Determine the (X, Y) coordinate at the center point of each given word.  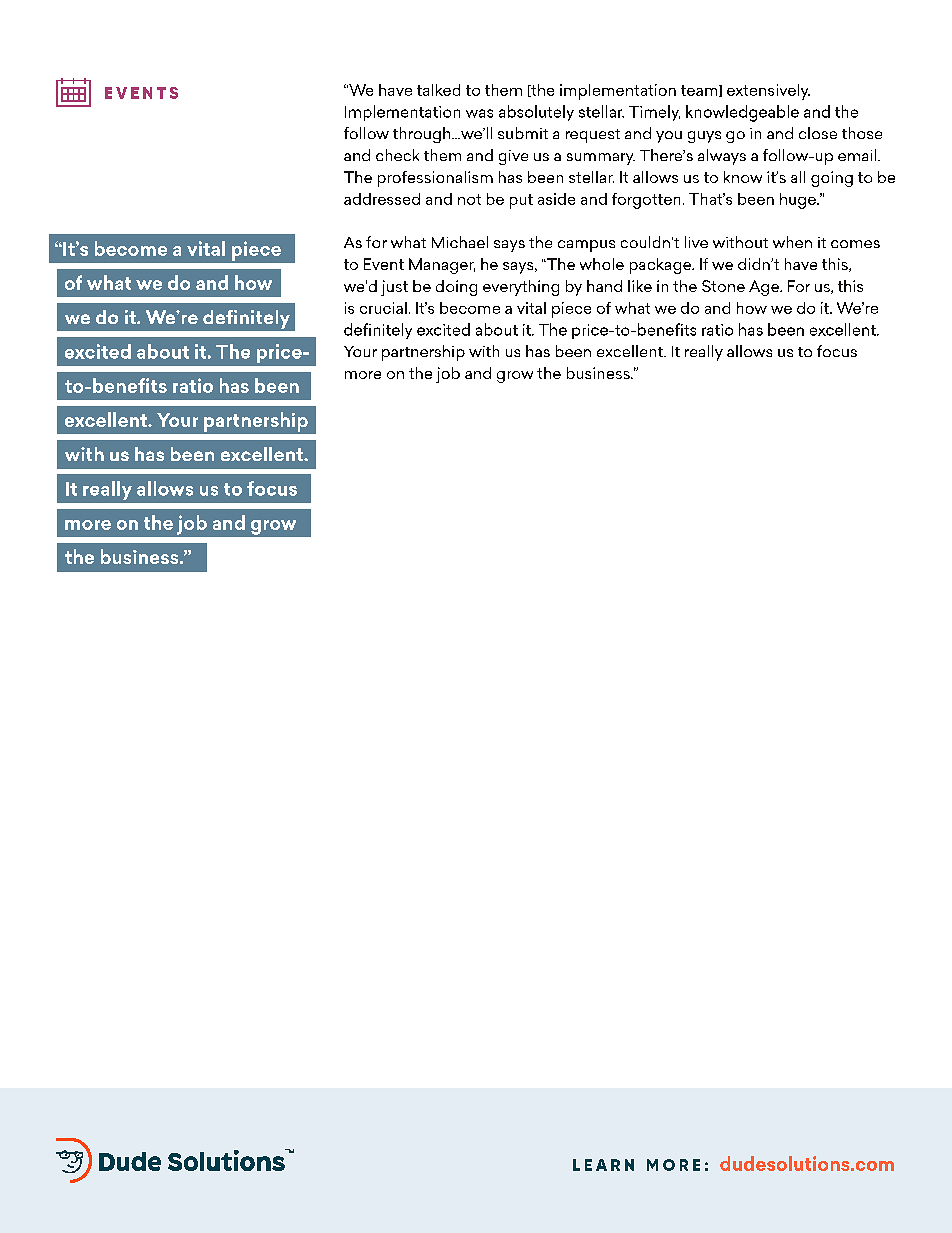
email (858, 155)
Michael (460, 242)
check (397, 155)
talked (438, 90)
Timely (654, 113)
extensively (768, 92)
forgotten (646, 201)
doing (456, 288)
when (792, 242)
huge (799, 201)
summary (601, 159)
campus (586, 246)
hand (604, 286)
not (469, 199)
